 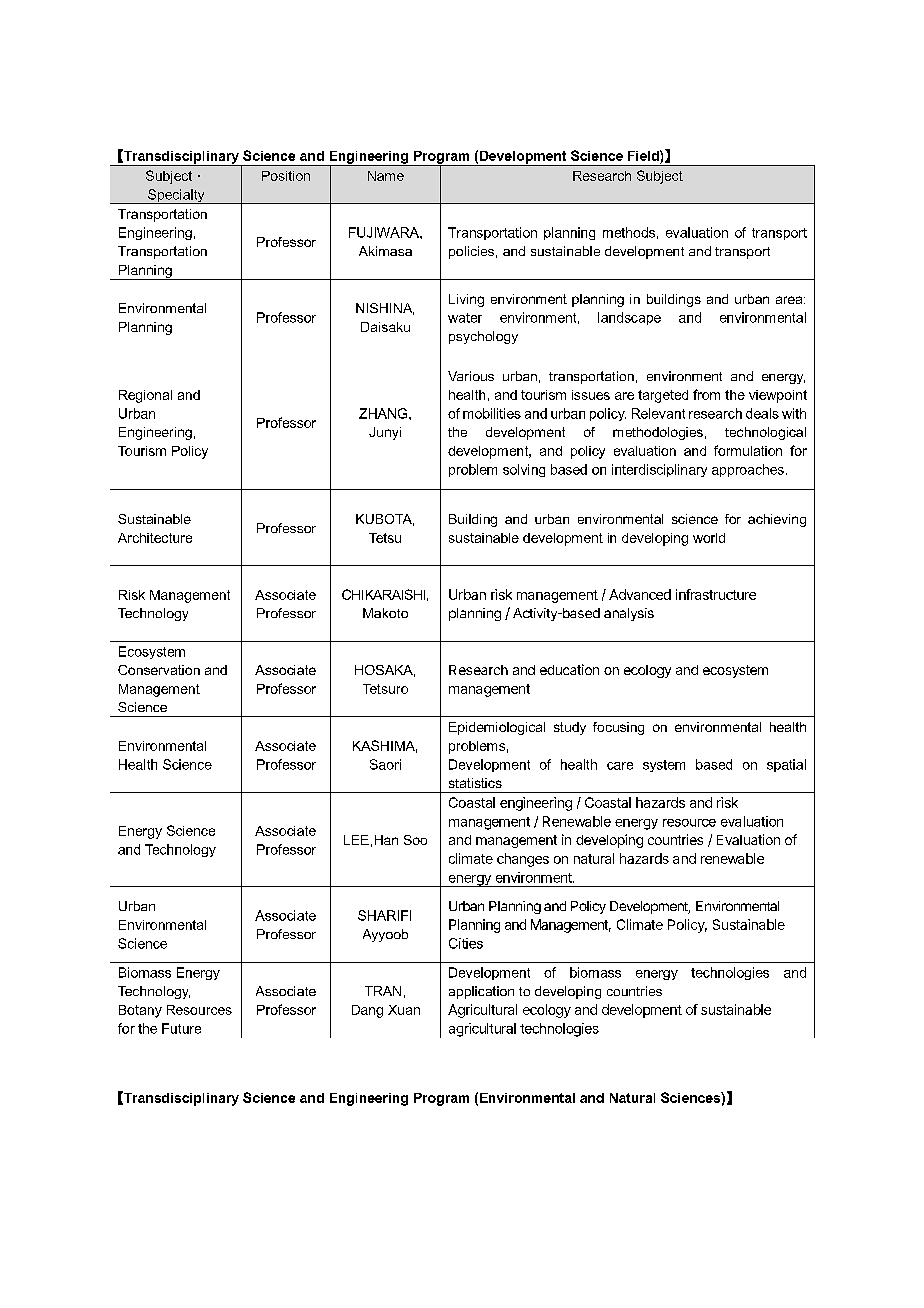 What do you see at coordinates (155, 538) in the screenshot?
I see `Architecture` at bounding box center [155, 538].
